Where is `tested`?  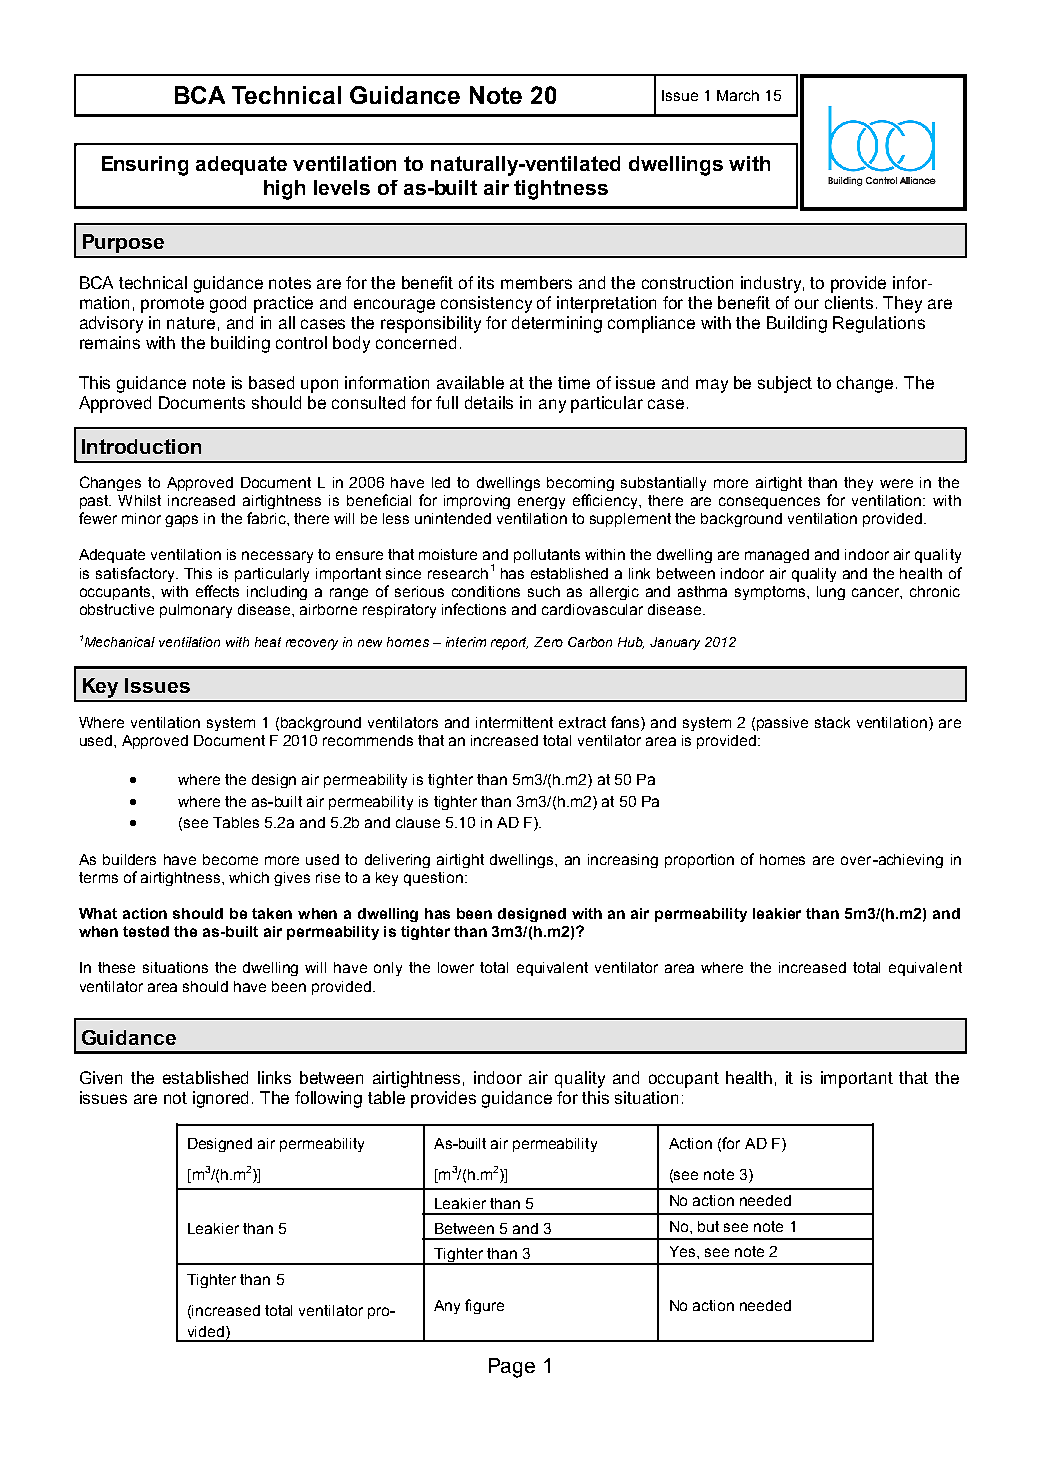 tested is located at coordinates (146, 931).
